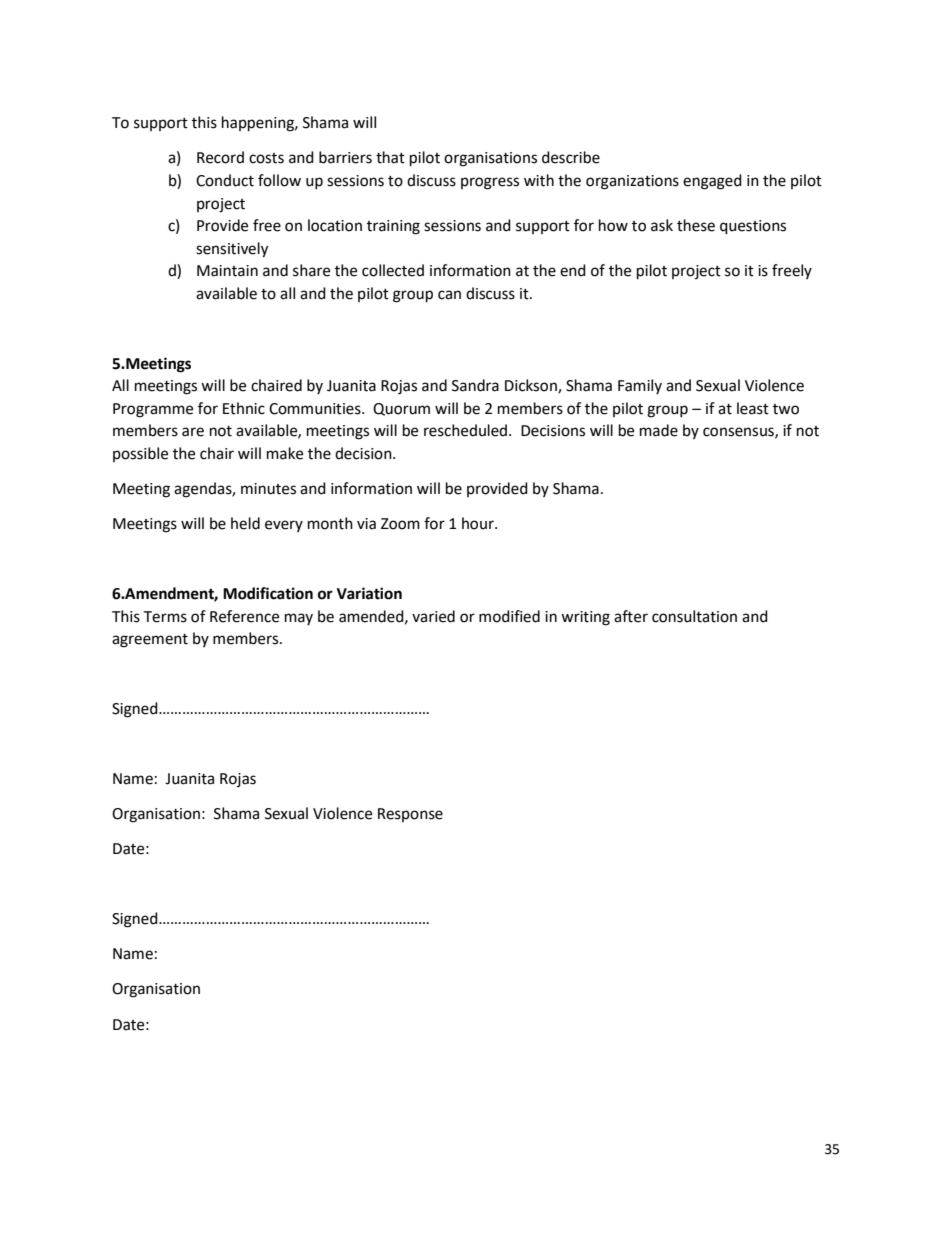 The width and height of the document is (952, 1233). What do you see at coordinates (659, 430) in the document?
I see `made` at bounding box center [659, 430].
